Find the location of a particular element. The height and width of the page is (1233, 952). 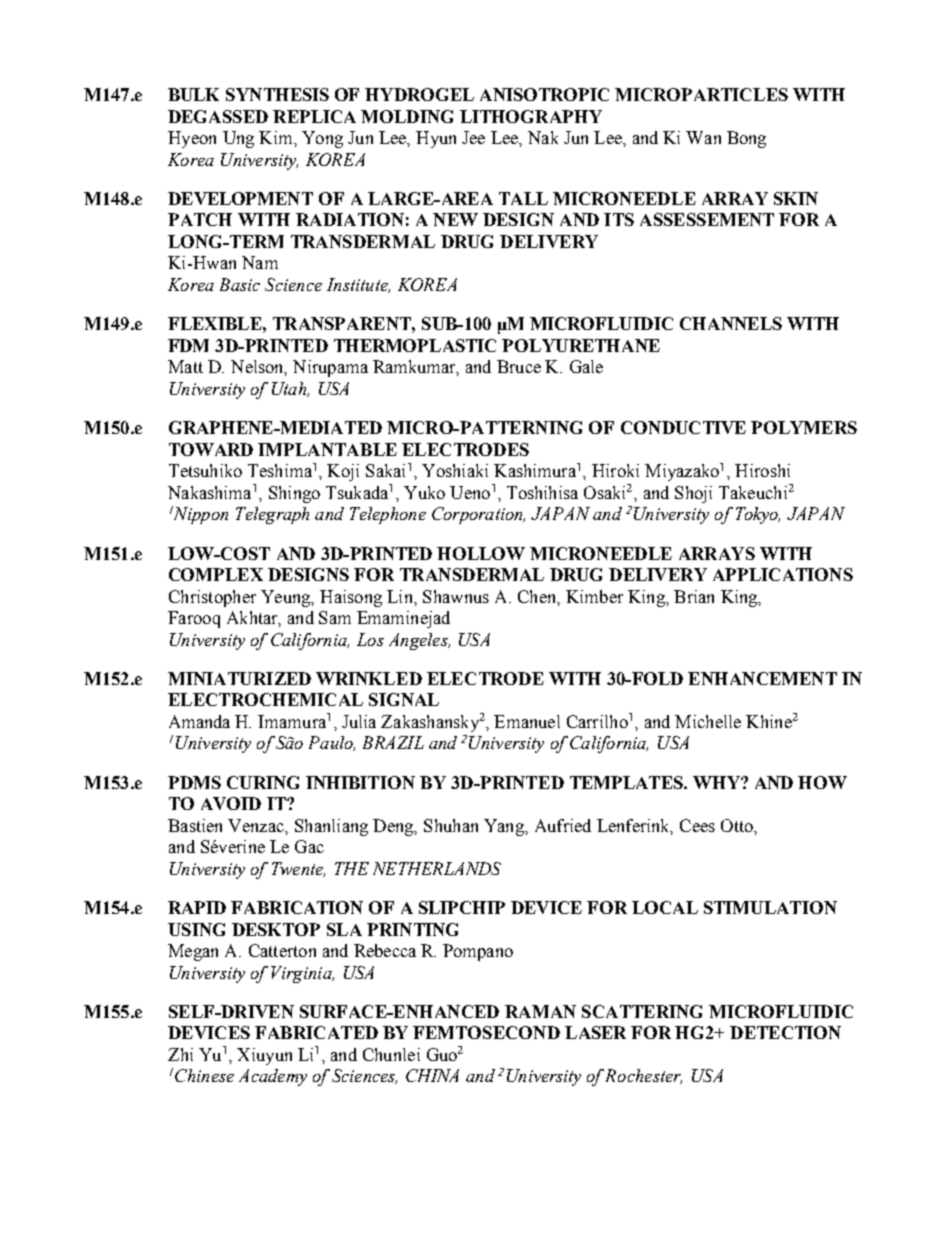

APPLICATIONS is located at coordinates (783, 574).
